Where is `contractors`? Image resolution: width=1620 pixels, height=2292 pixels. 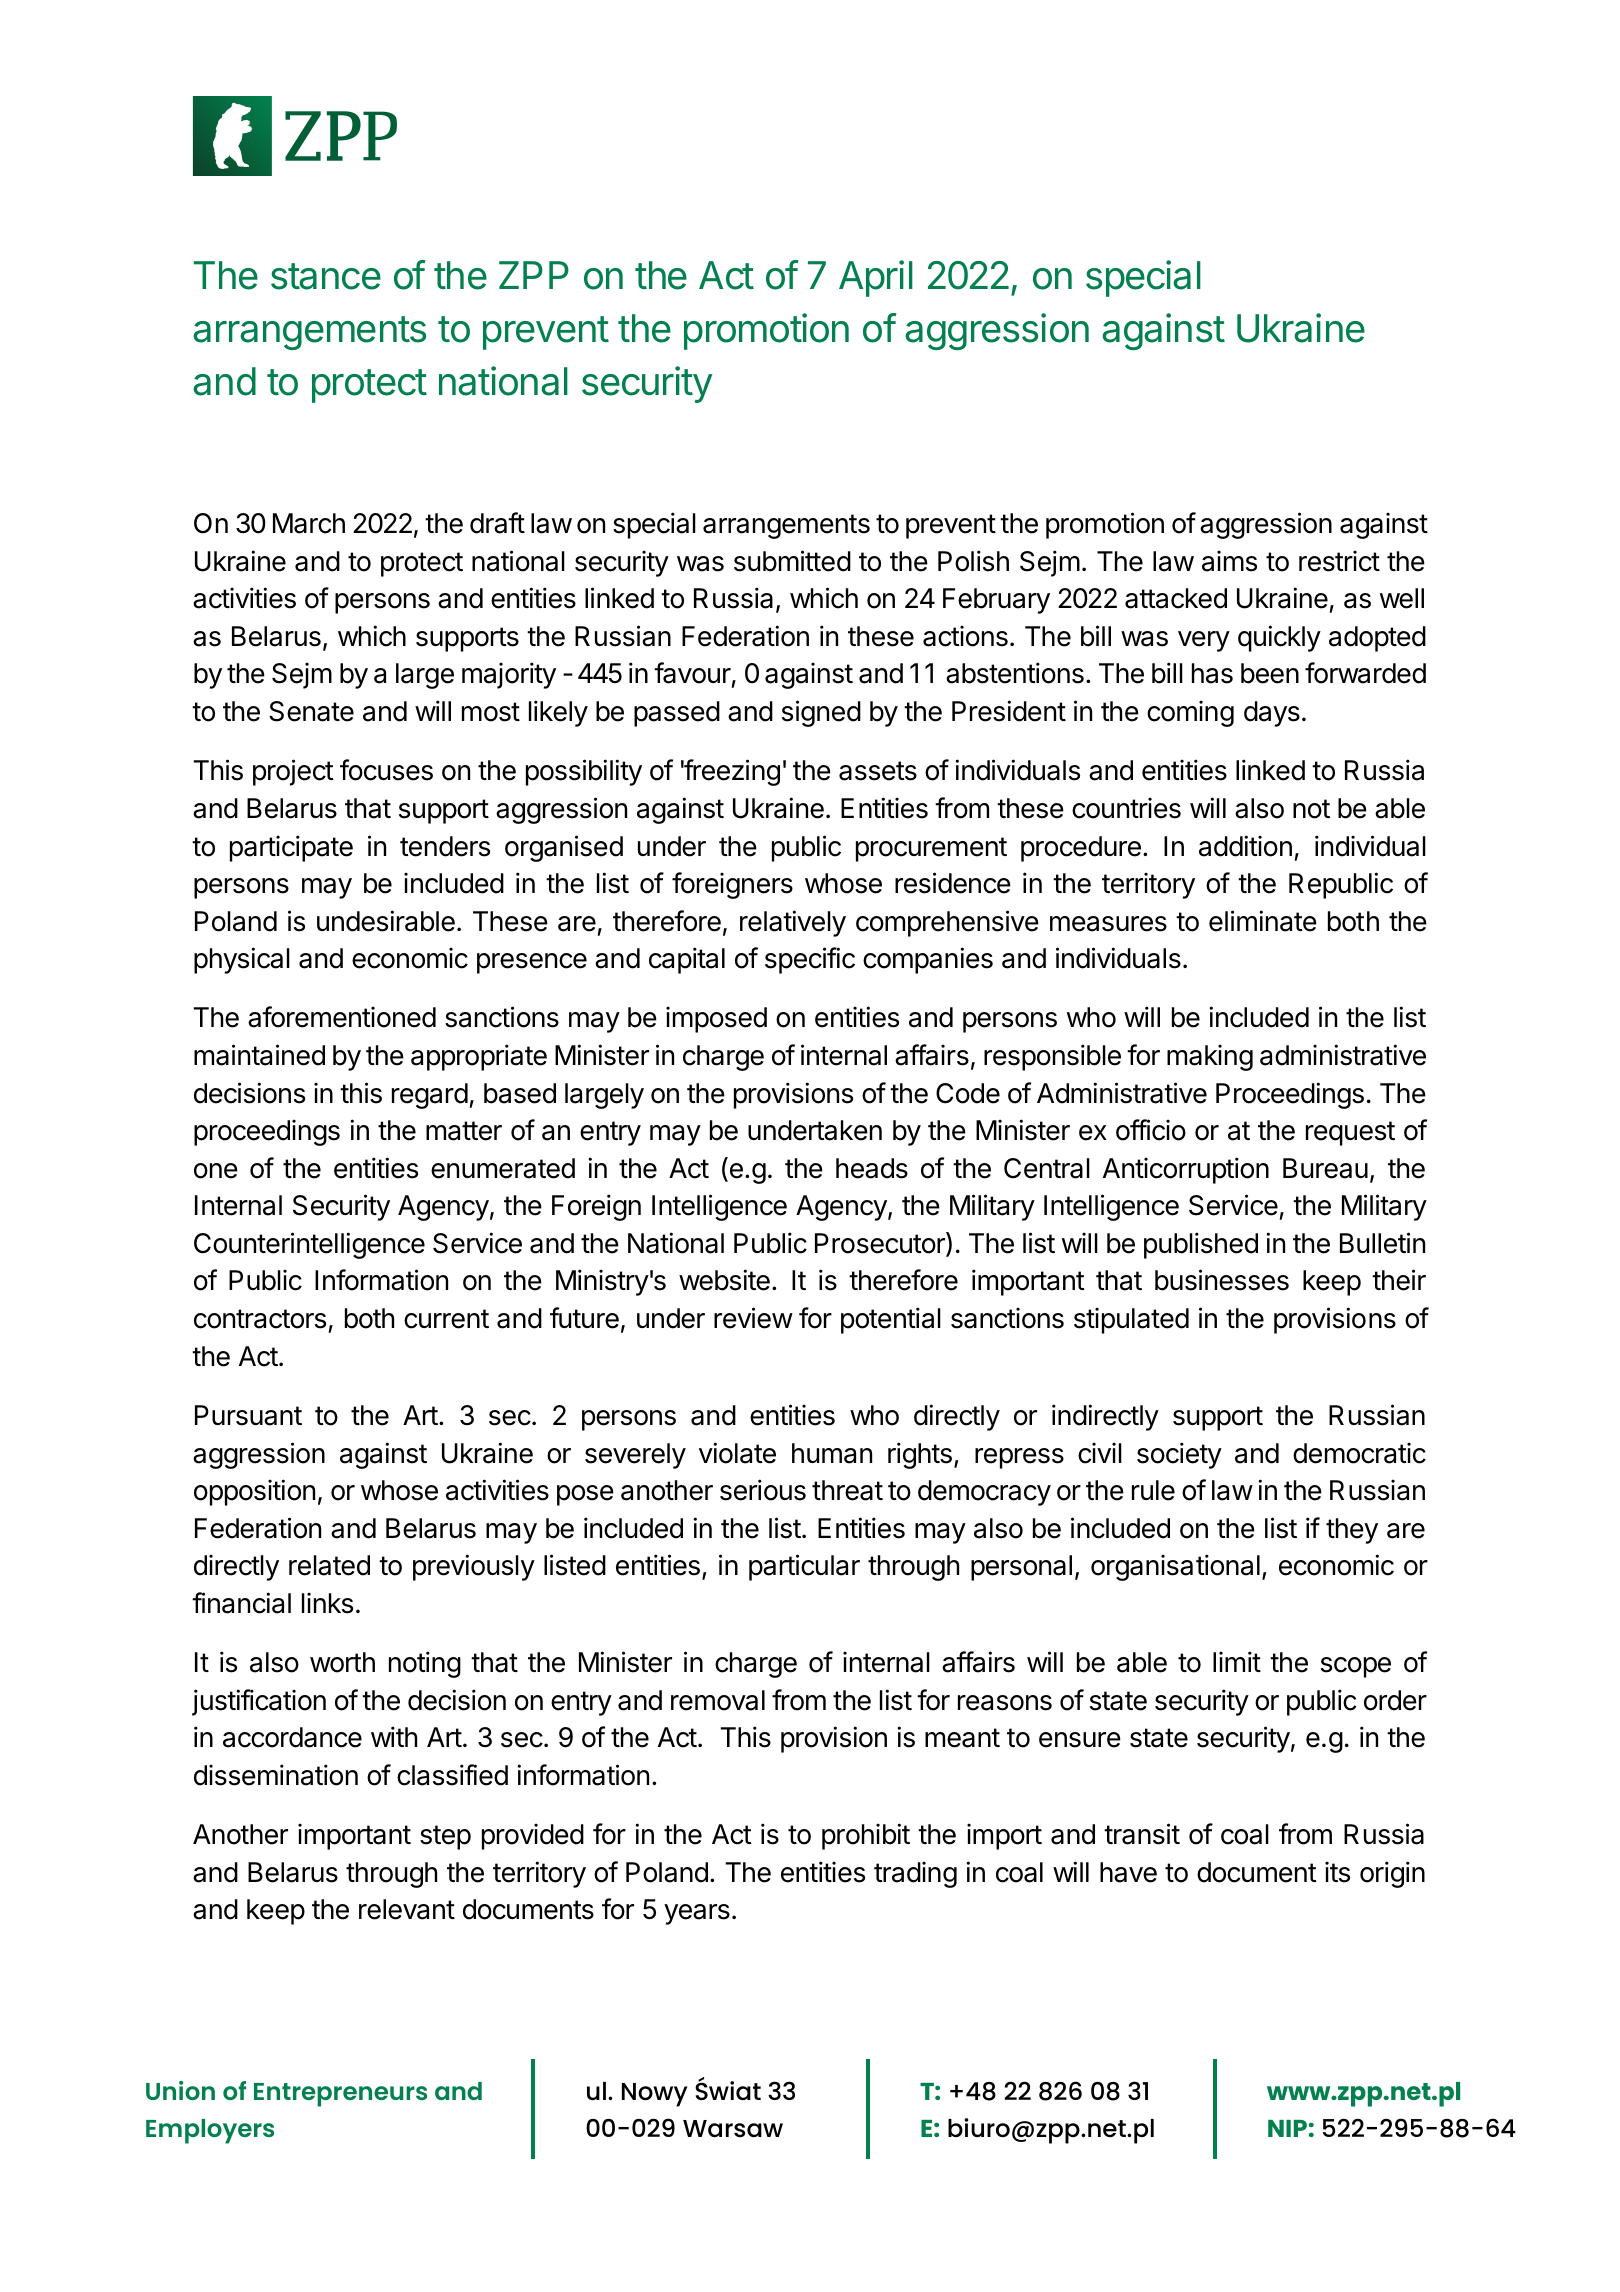
contractors is located at coordinates (260, 1319).
